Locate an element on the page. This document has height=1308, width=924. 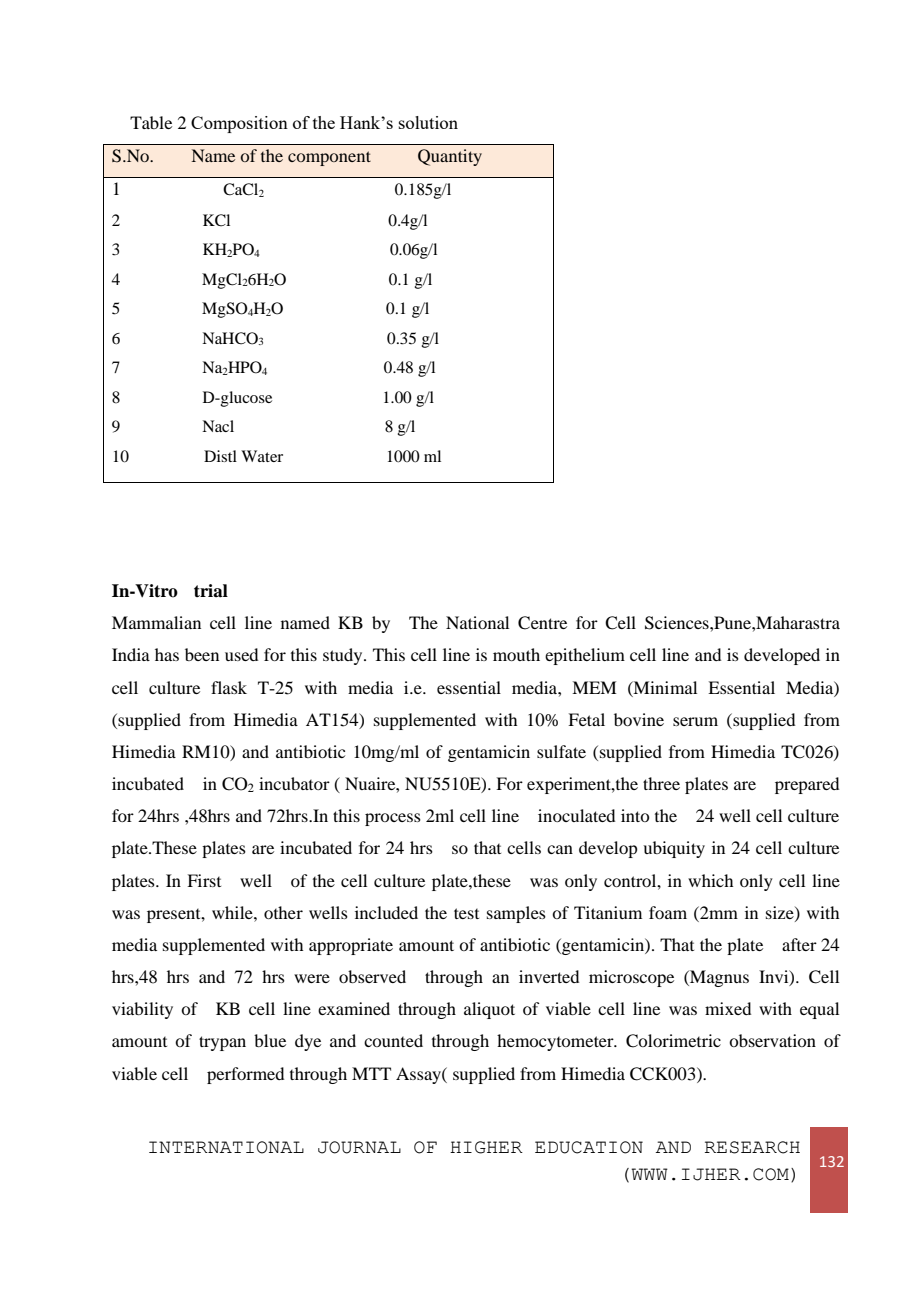
prepared is located at coordinates (807, 785).
